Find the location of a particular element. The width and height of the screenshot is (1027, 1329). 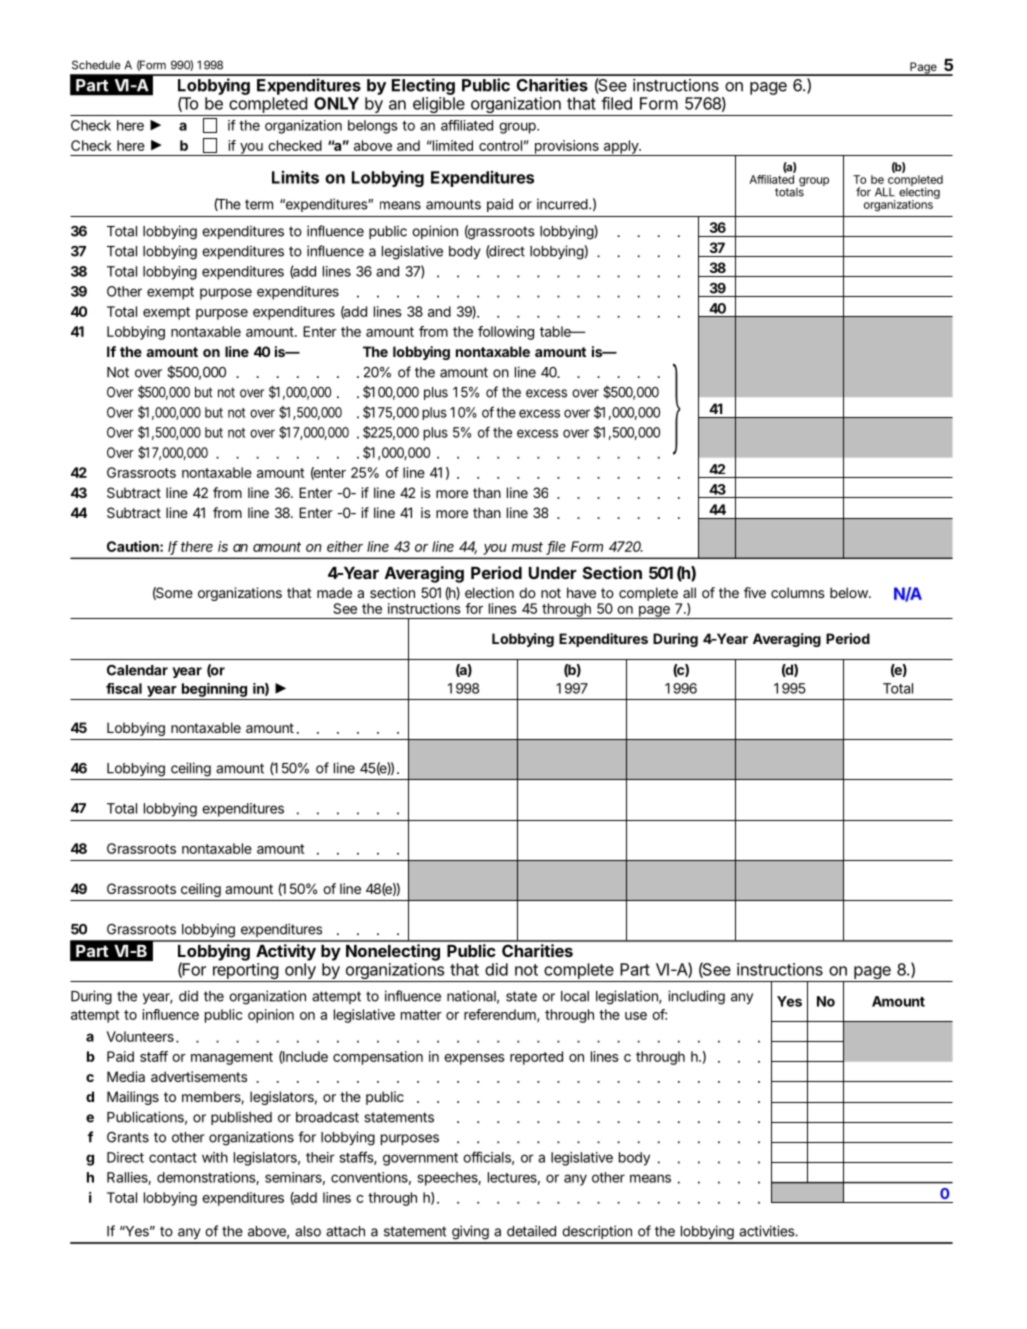

beginning is located at coordinates (214, 691).
